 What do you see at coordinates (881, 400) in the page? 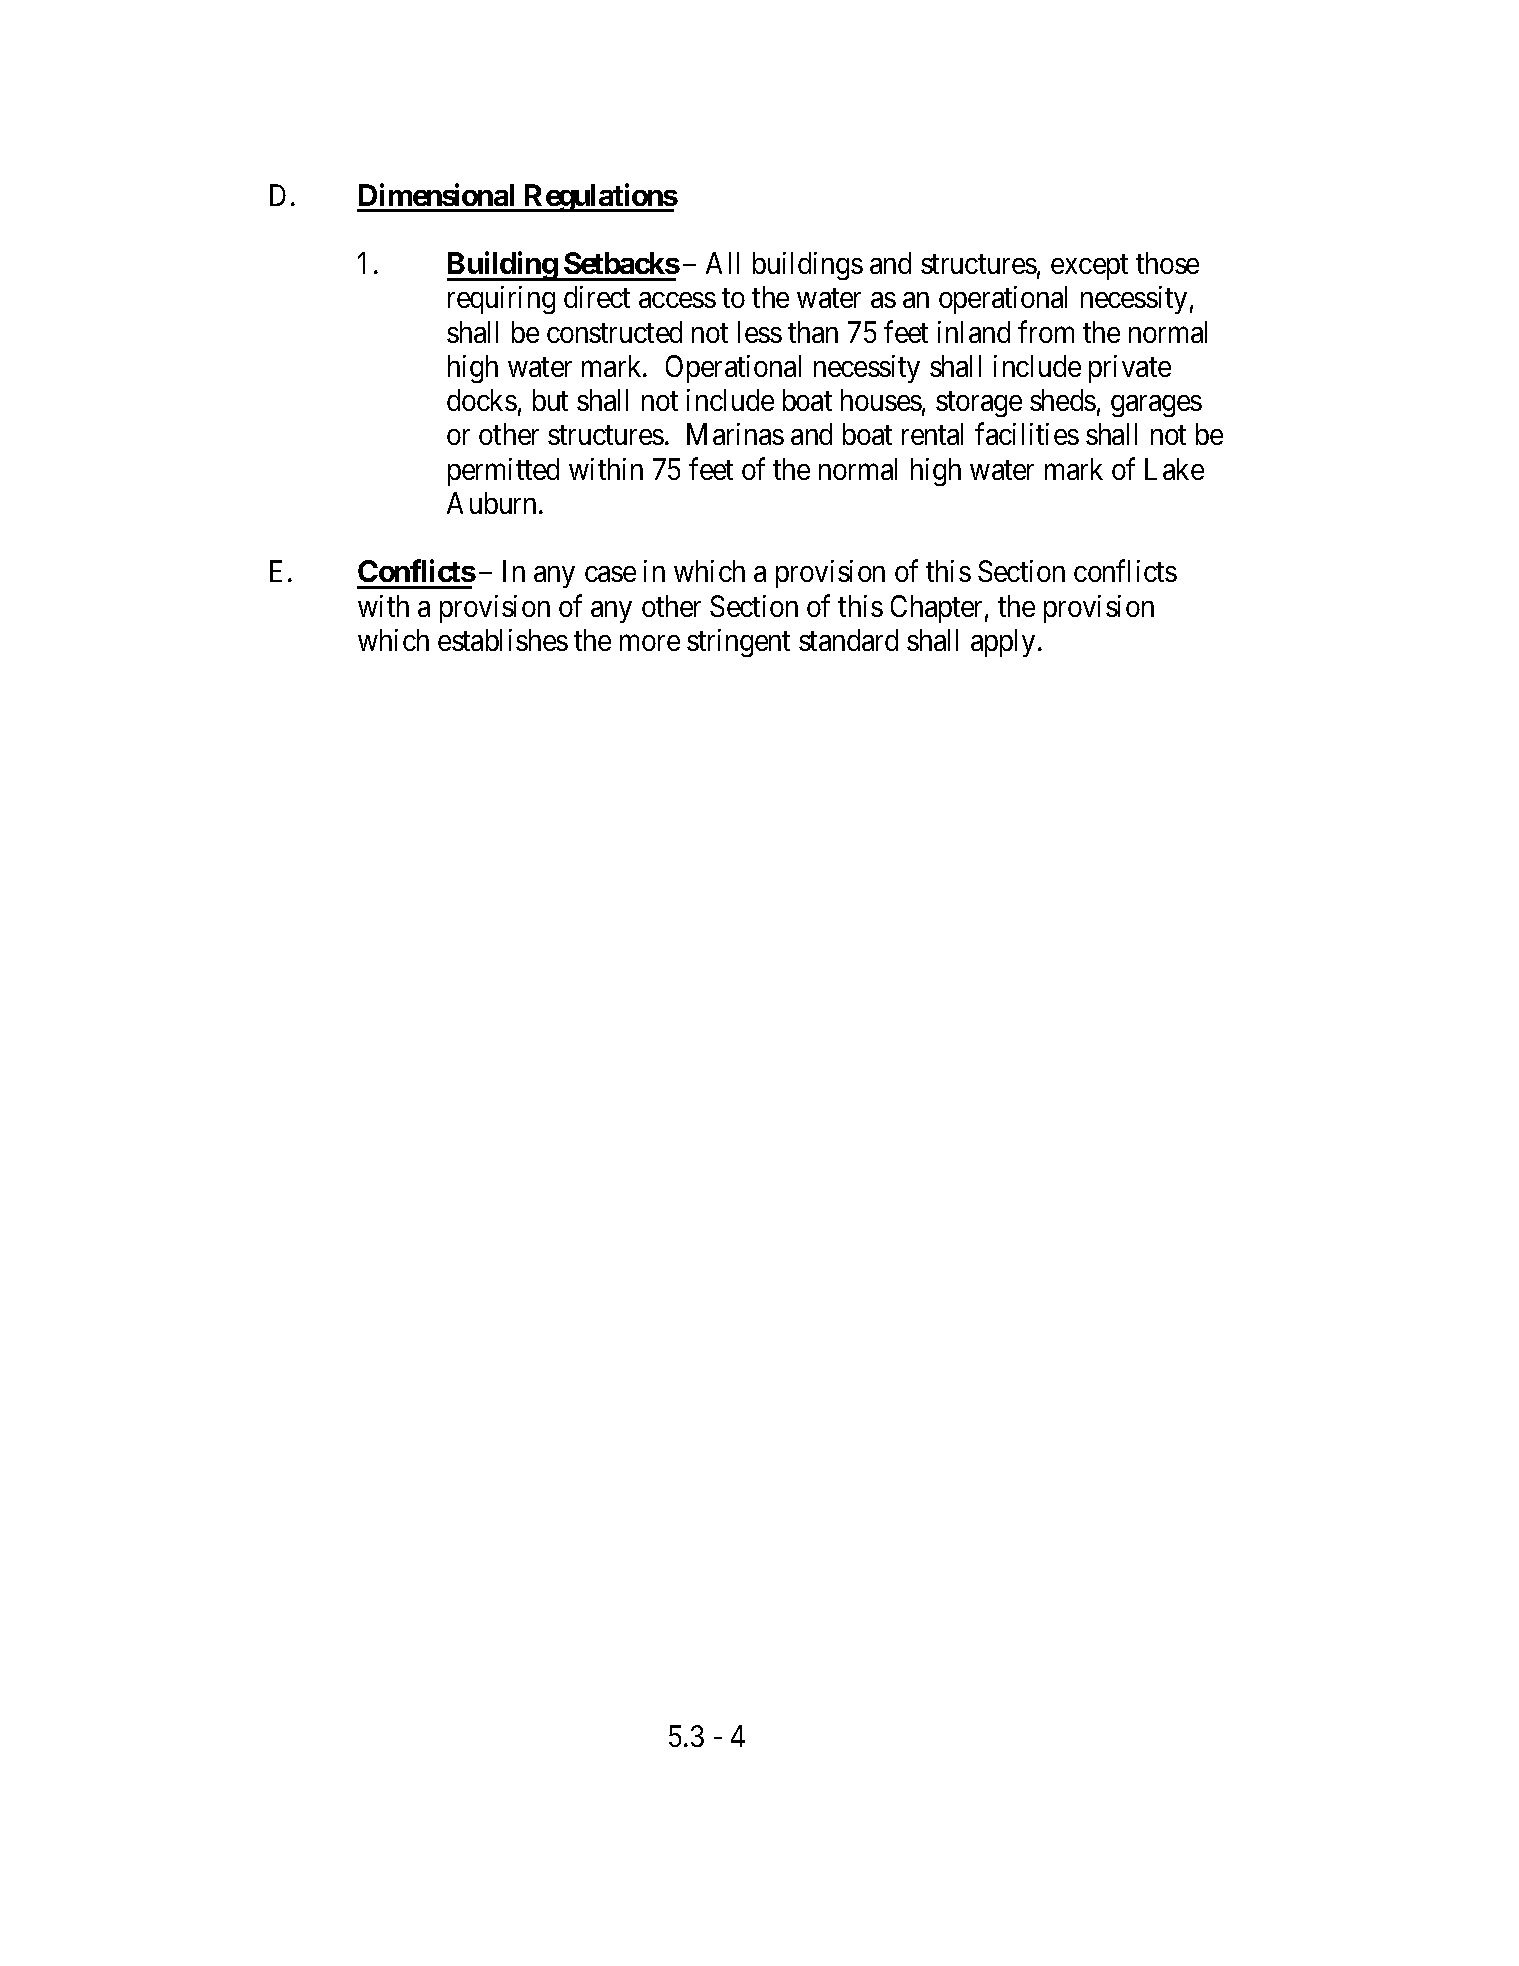
I see `houses` at bounding box center [881, 400].
